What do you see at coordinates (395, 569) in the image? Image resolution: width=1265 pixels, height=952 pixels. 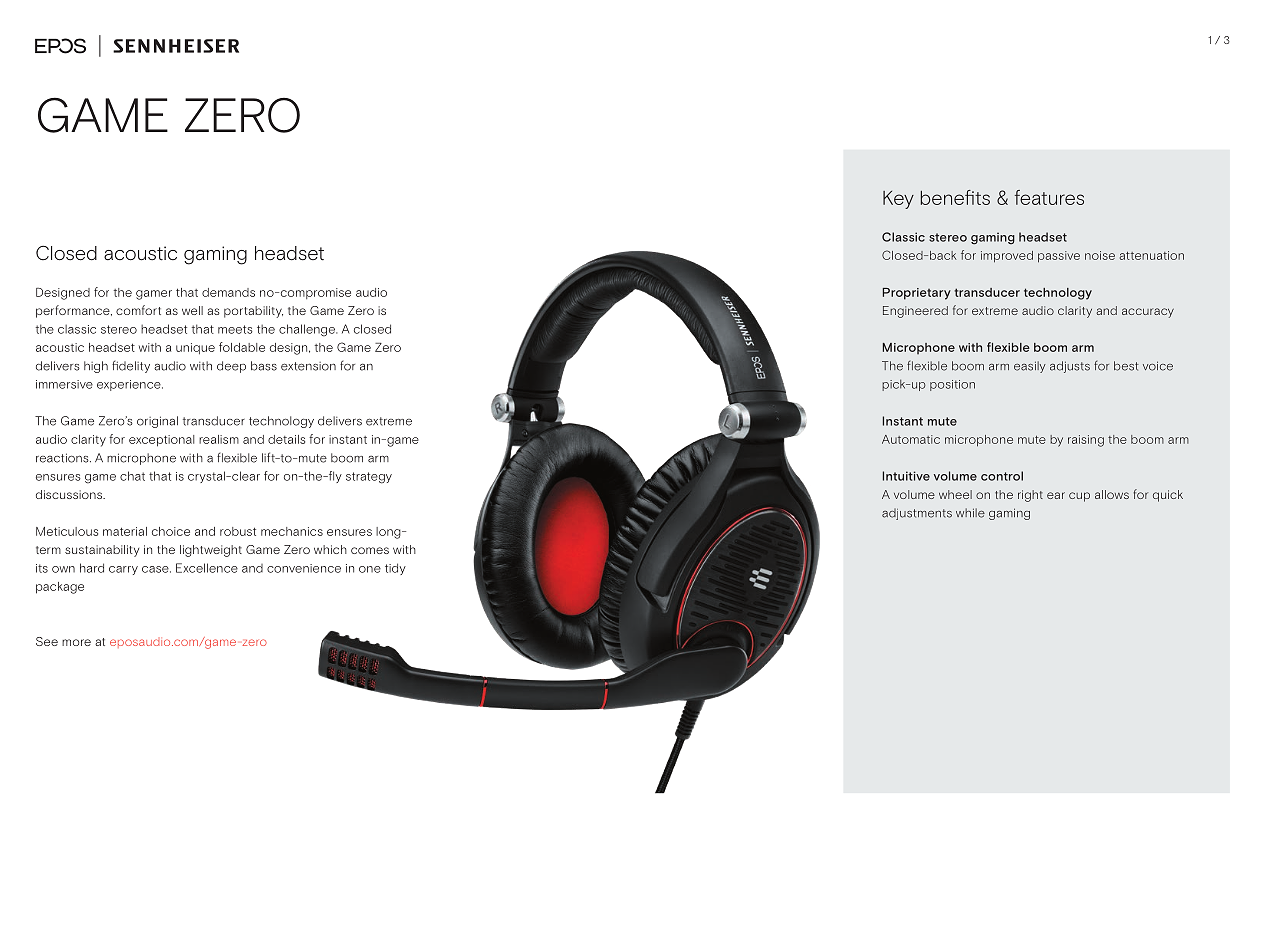 I see `tidy` at bounding box center [395, 569].
